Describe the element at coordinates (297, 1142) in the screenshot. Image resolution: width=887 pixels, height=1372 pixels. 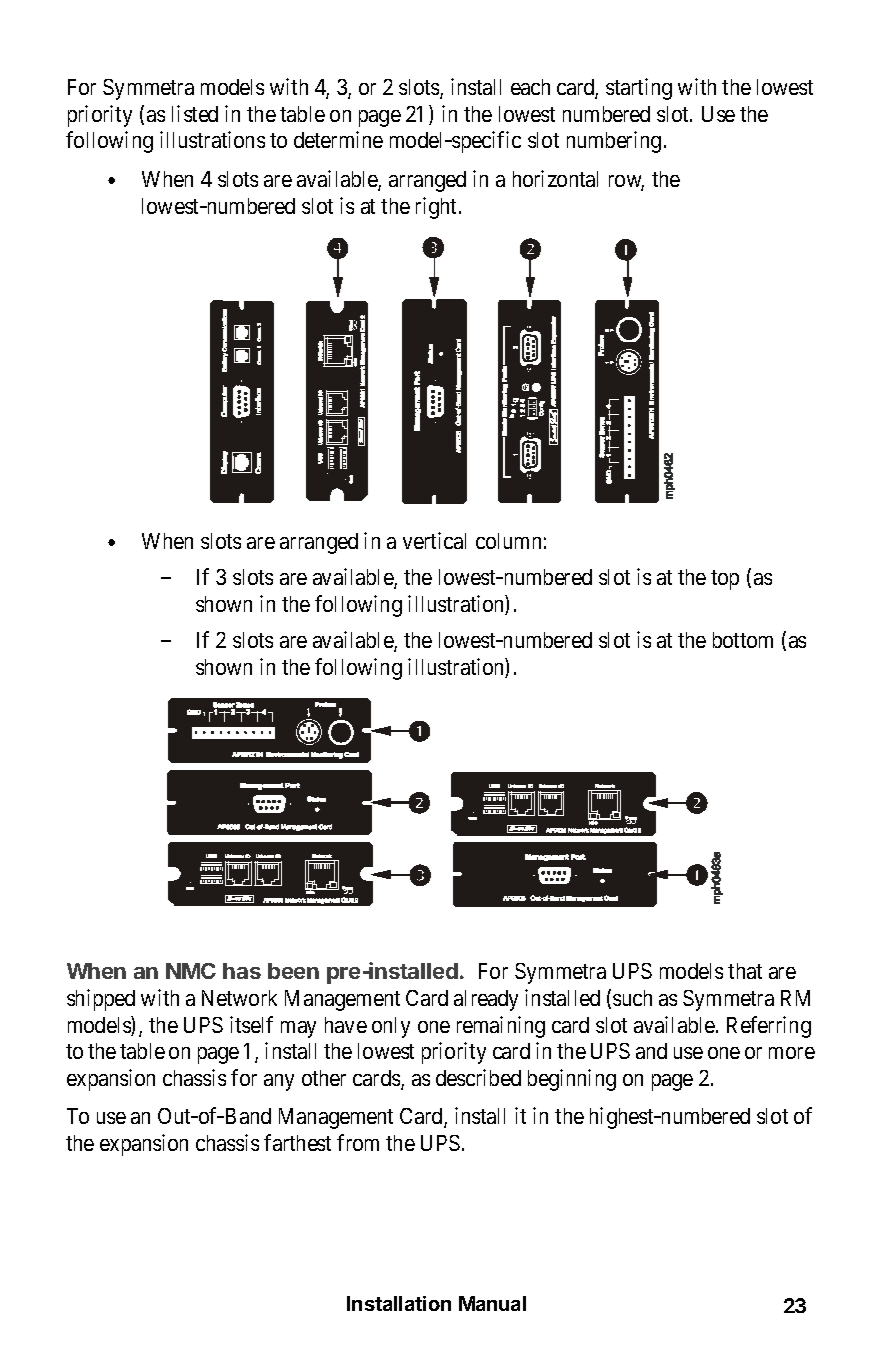
I see `farthest` at that location.
